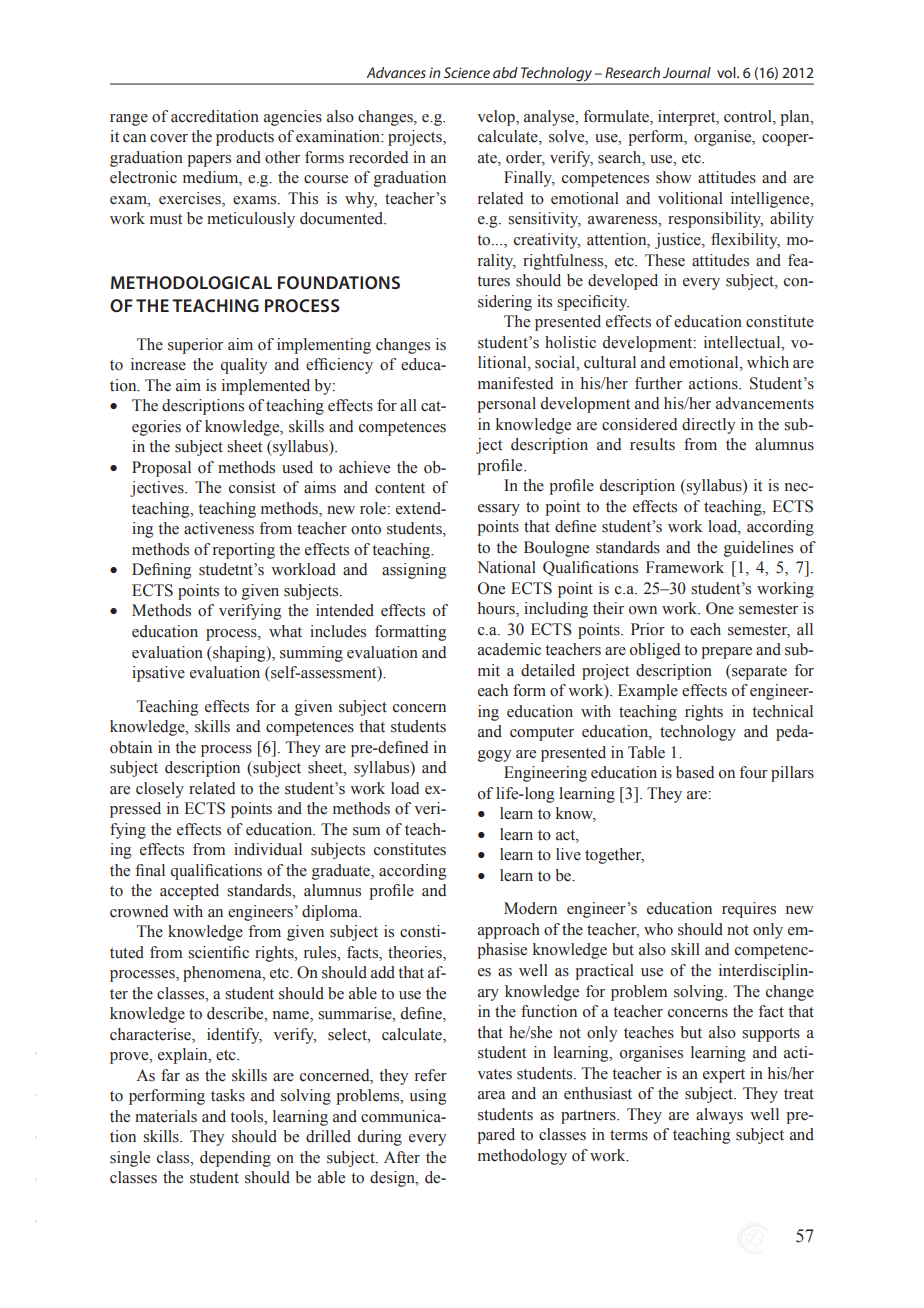 This screenshot has height=1308, width=924. Describe the element at coordinates (239, 654) in the screenshot. I see `shaping` at that location.
